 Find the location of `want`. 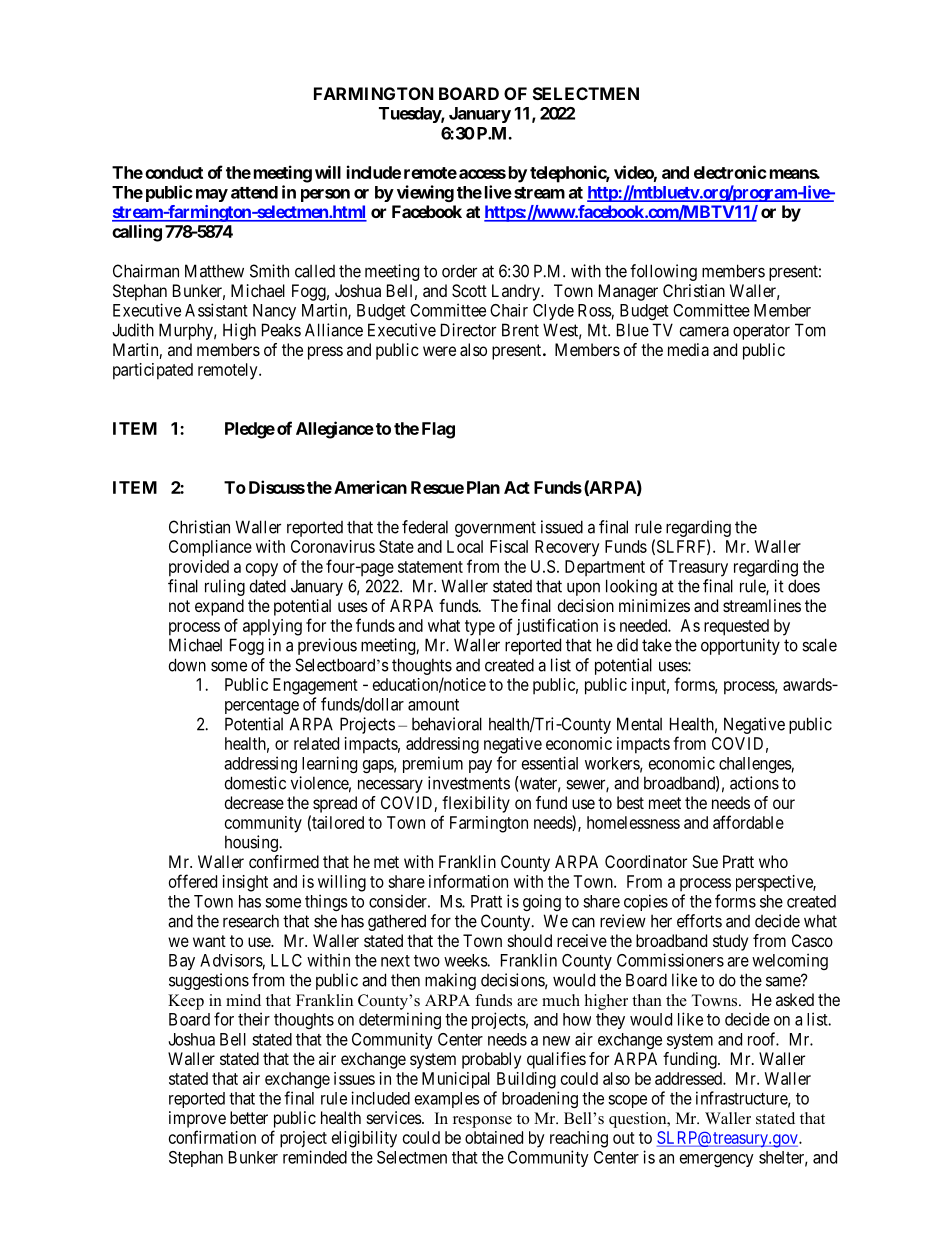

want is located at coordinates (209, 941).
